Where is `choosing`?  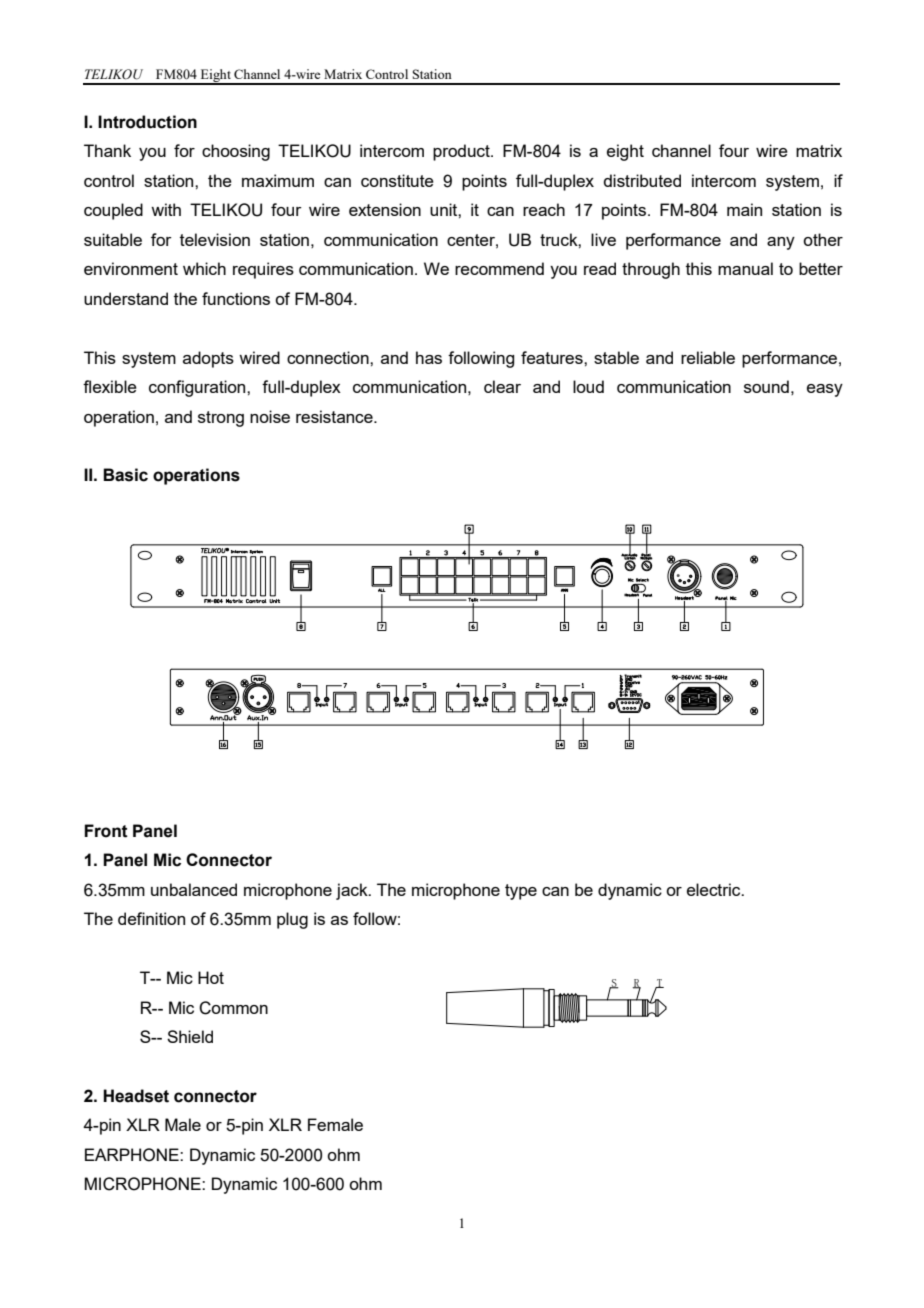 choosing is located at coordinates (236, 152).
